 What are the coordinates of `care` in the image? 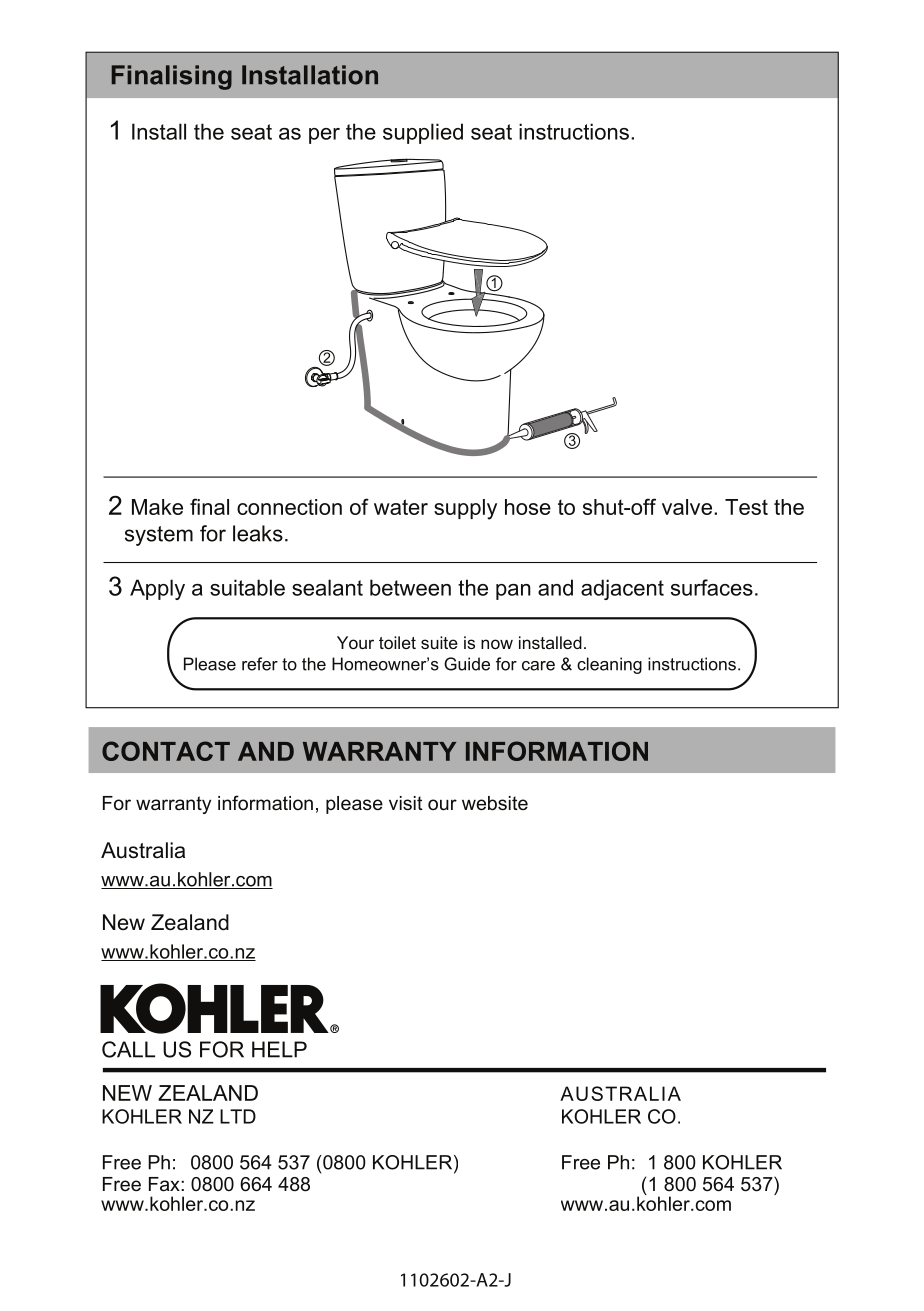 It's located at (538, 666).
